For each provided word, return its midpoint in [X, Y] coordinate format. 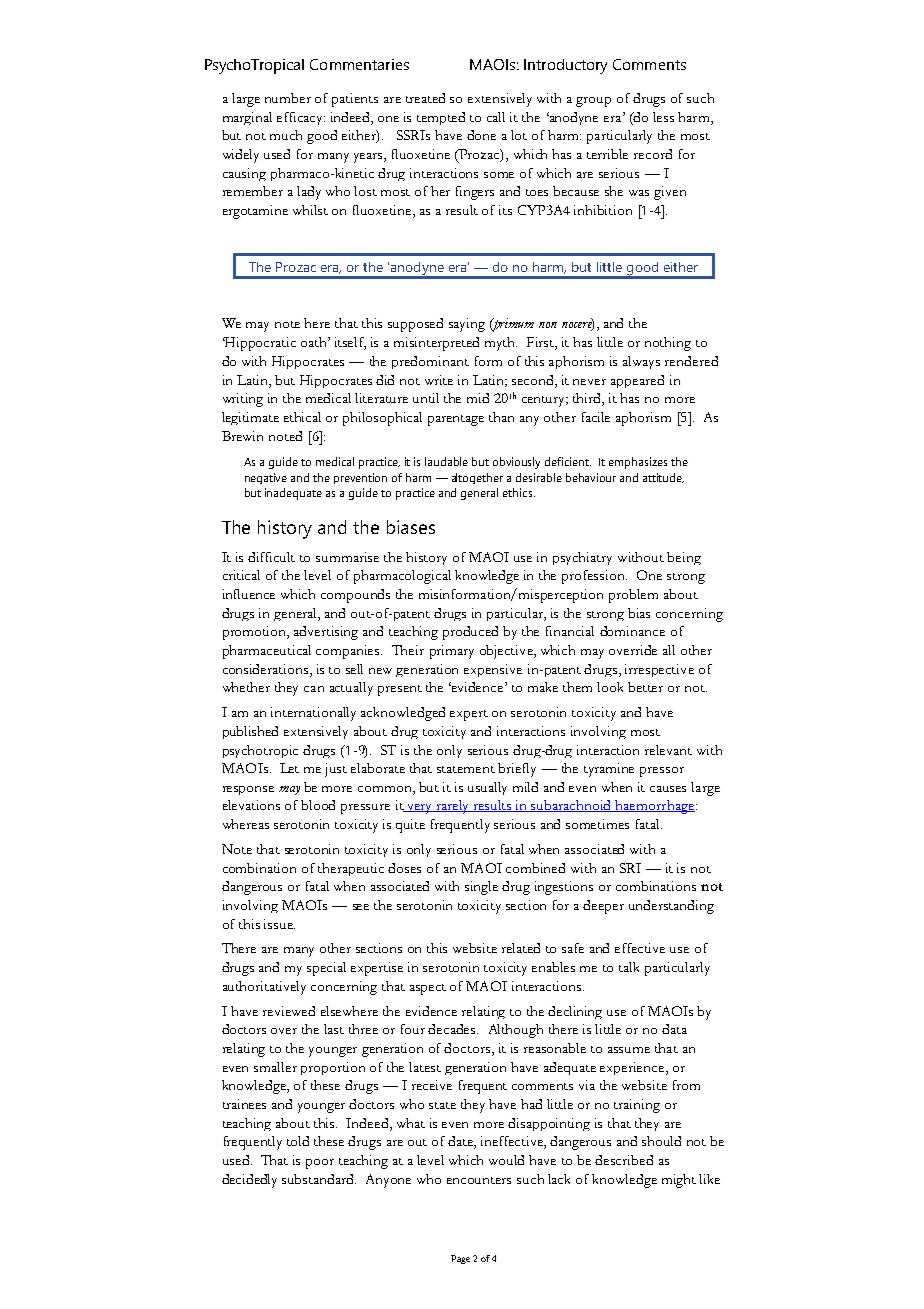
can [314, 689]
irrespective [659, 670]
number [288, 98]
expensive [493, 670]
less [663, 117]
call [496, 117]
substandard [319, 1179]
